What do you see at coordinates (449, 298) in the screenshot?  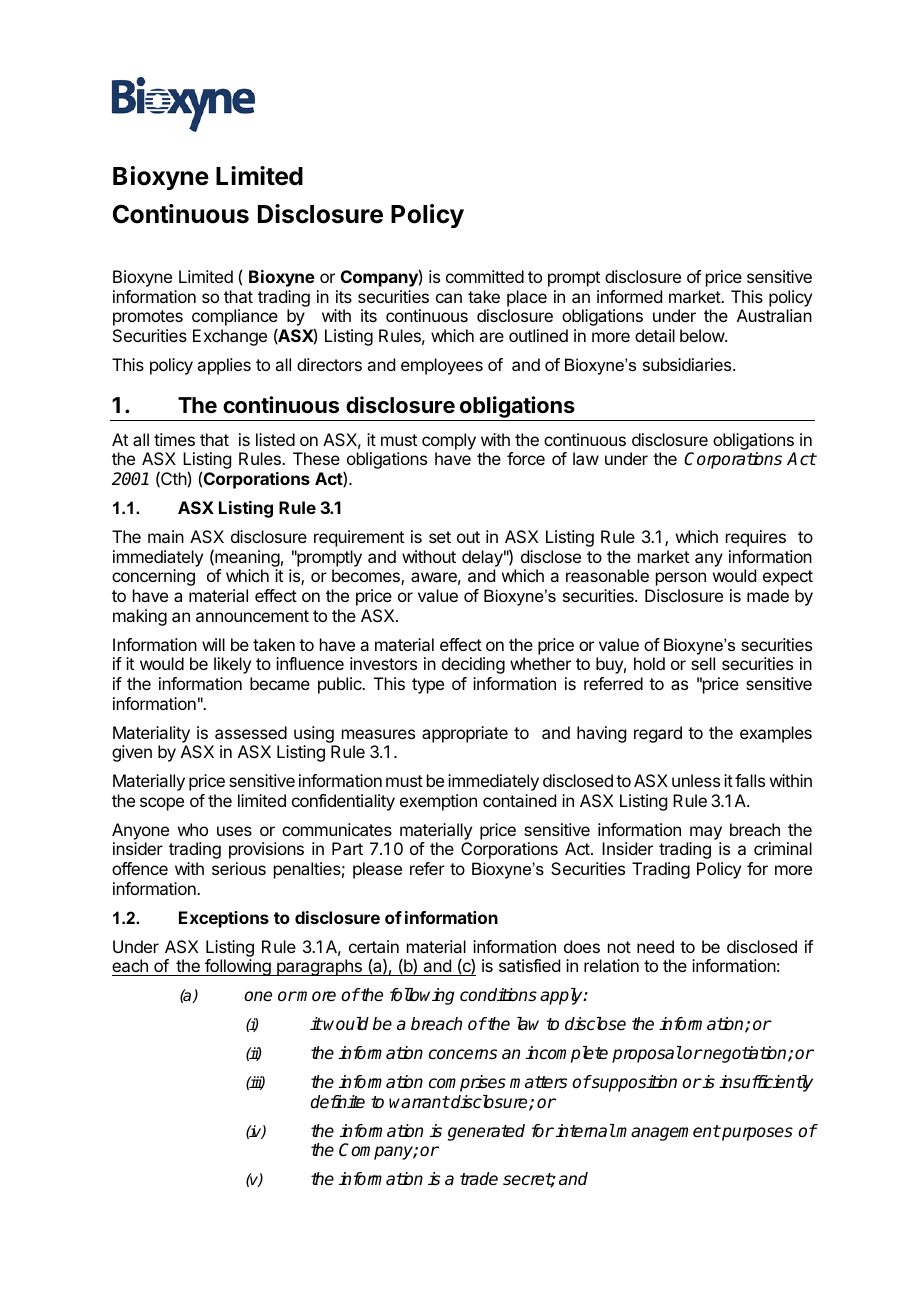 I see `can` at bounding box center [449, 298].
